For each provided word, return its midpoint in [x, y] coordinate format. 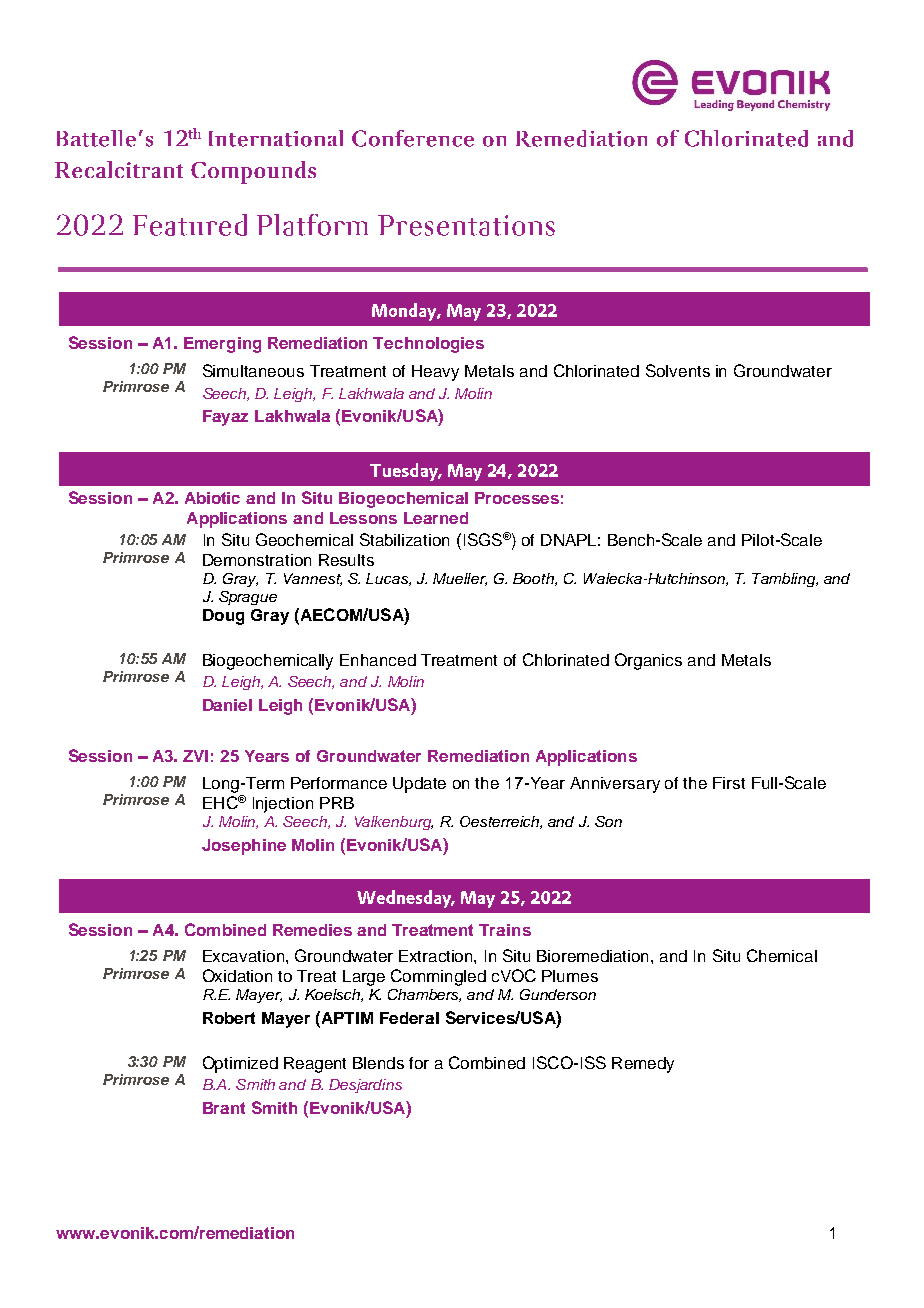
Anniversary [615, 785]
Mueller [460, 579]
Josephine [244, 847]
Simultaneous [253, 370]
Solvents [678, 370]
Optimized [240, 1064]
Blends [378, 1063]
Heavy [435, 373]
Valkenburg [394, 823]
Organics [648, 661]
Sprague [248, 598]
